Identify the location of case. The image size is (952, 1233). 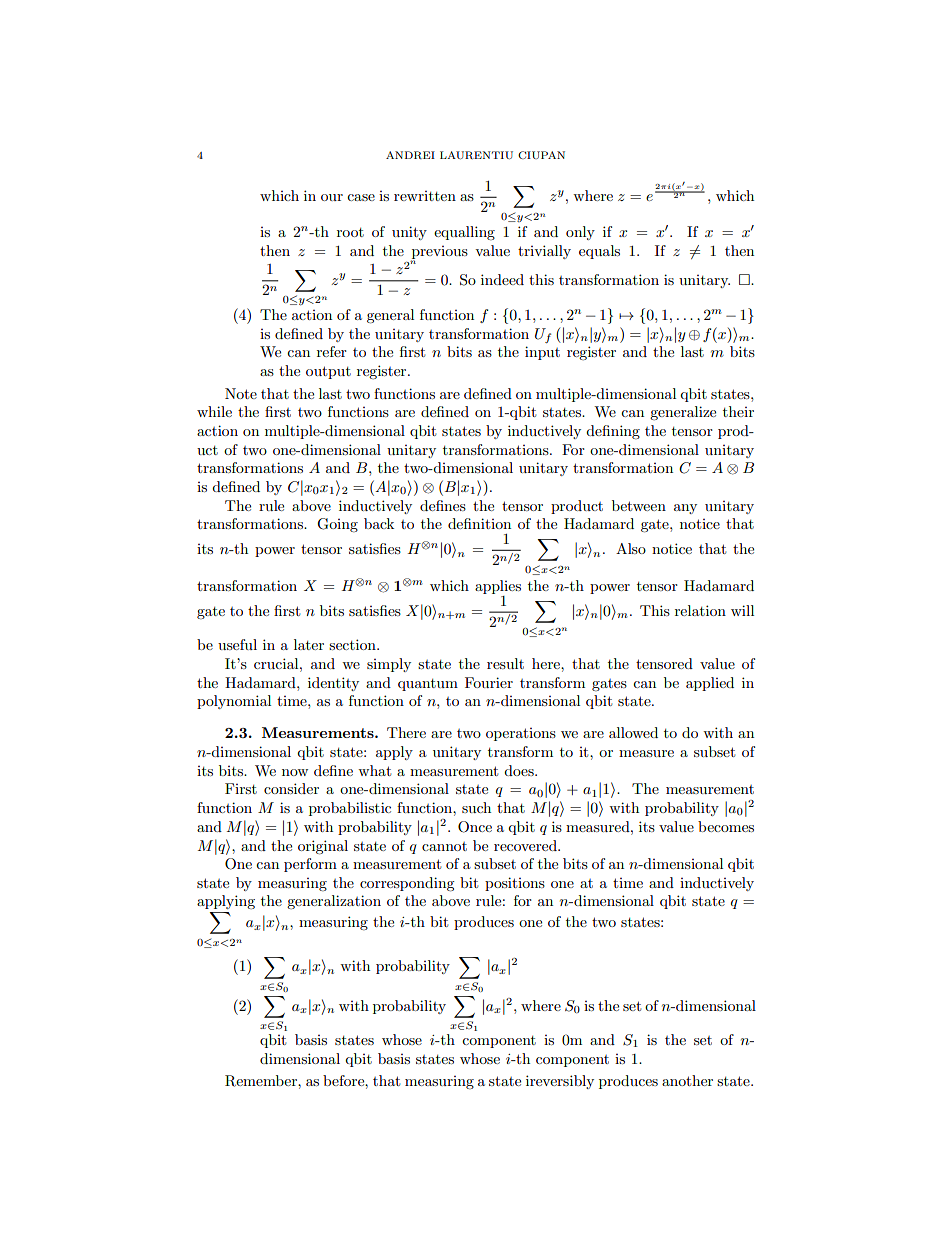
(361, 197).
